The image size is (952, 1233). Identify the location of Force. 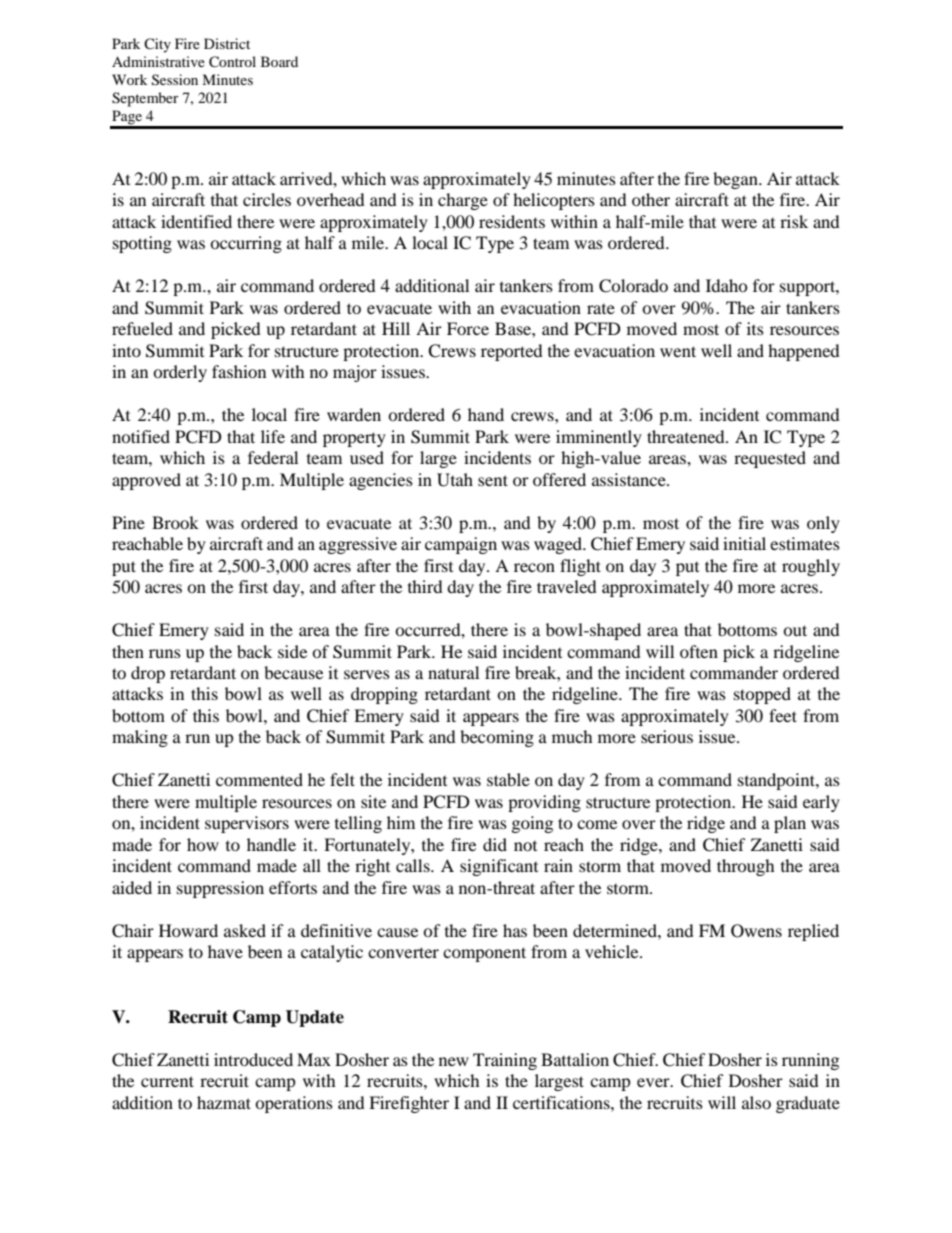
(468, 328).
